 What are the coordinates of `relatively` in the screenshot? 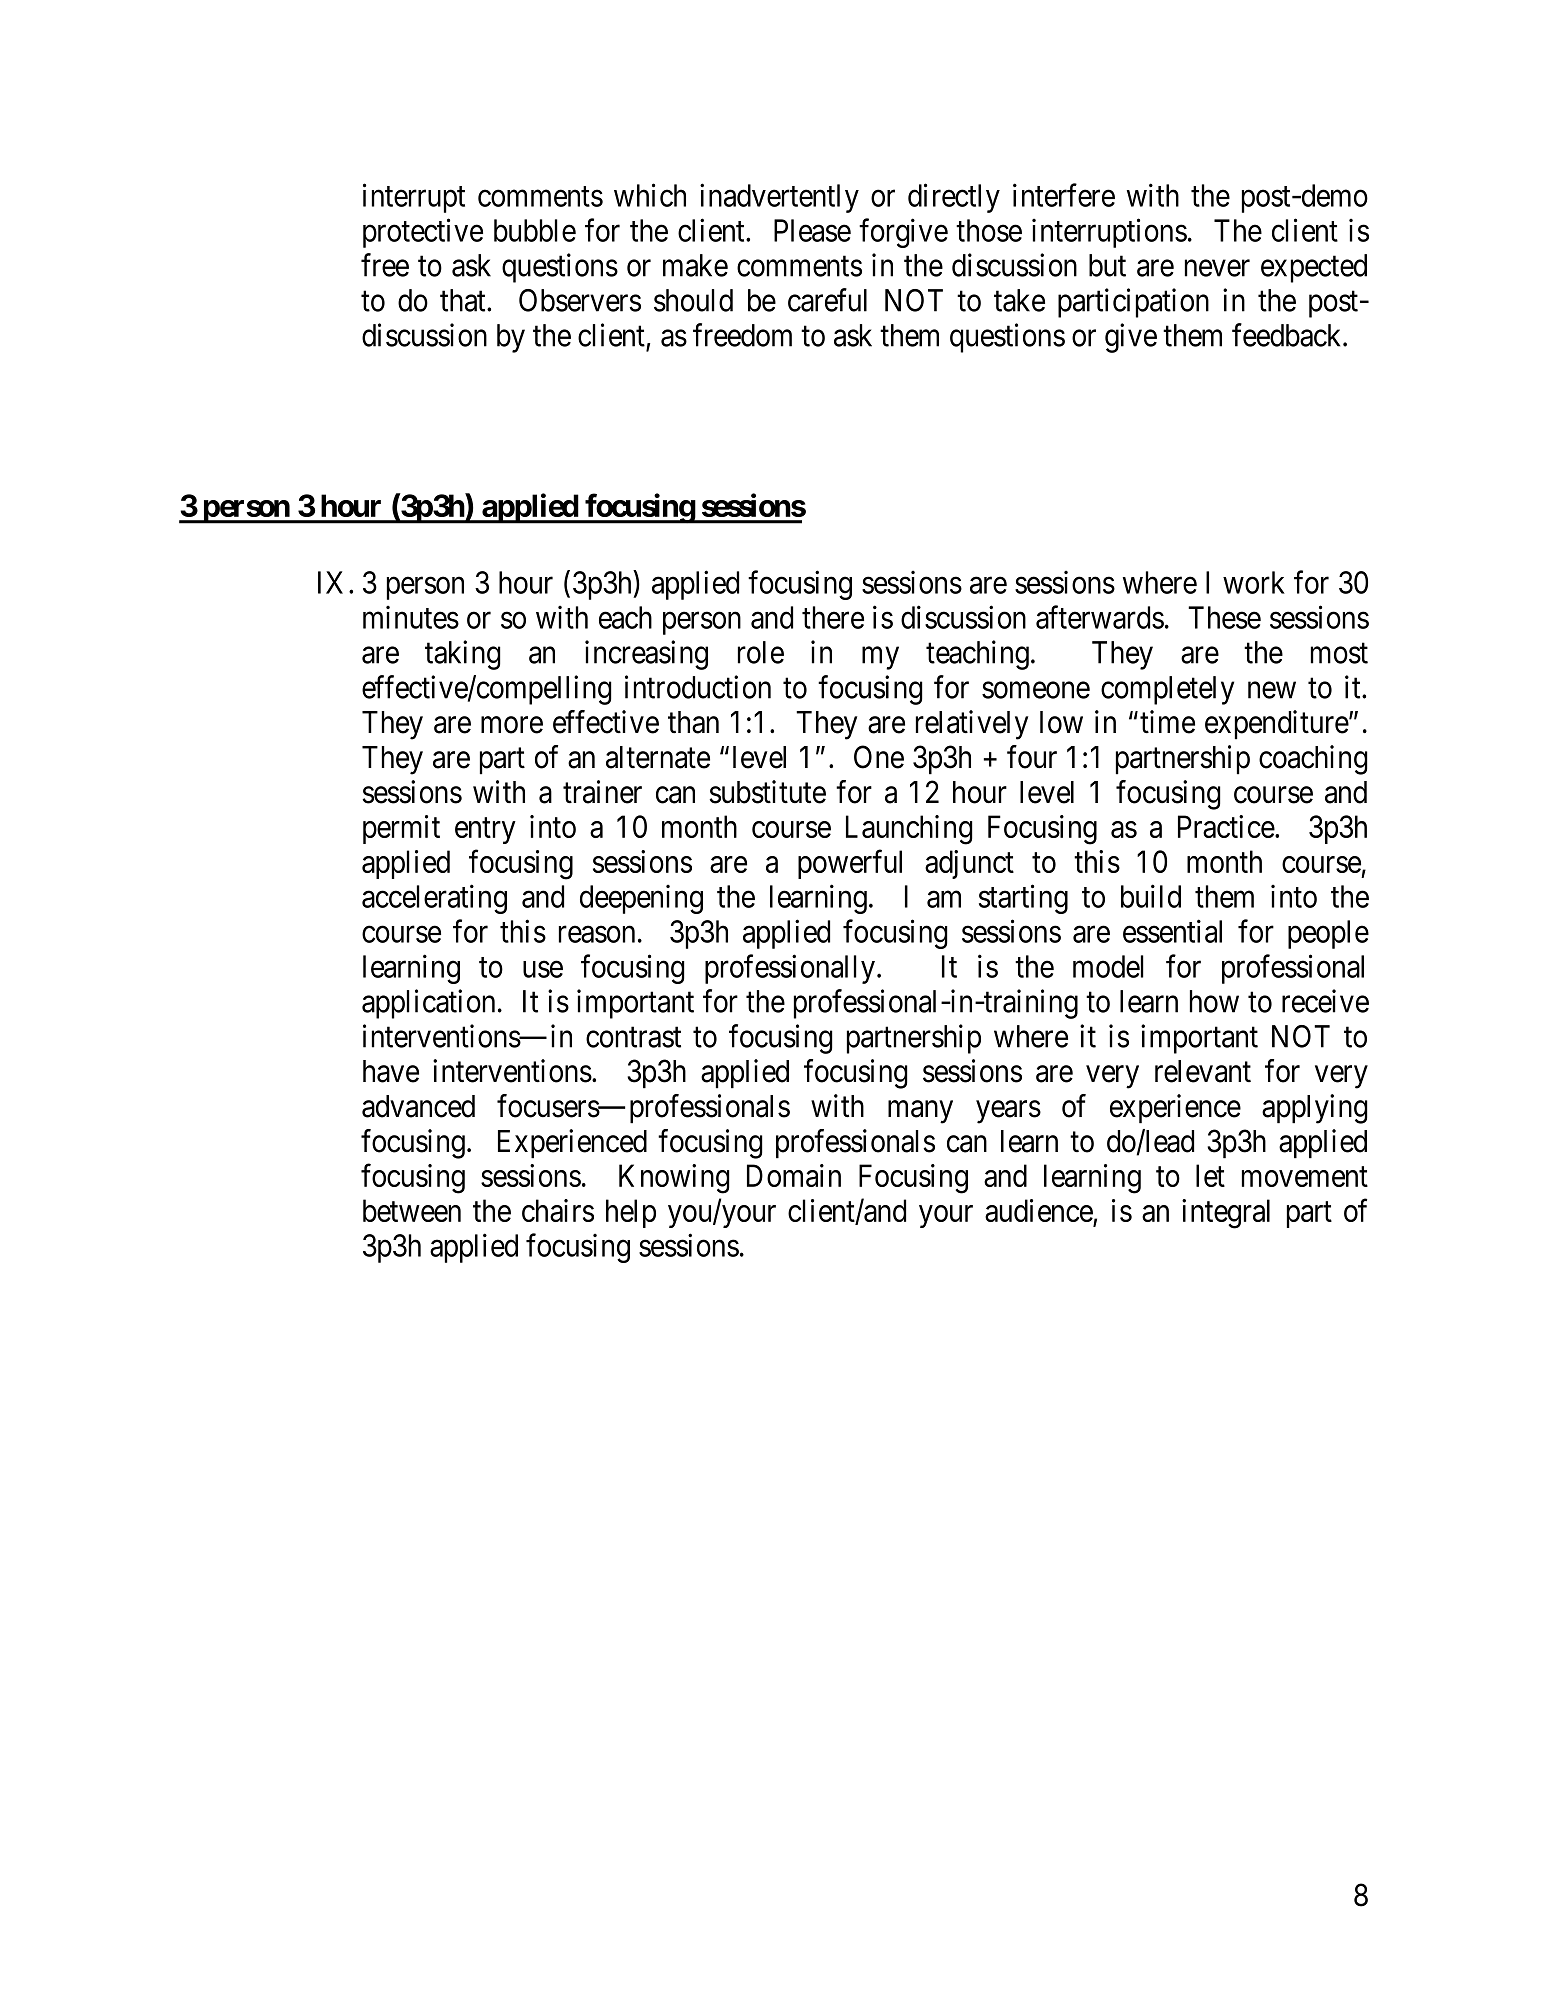 It's located at (972, 725).
